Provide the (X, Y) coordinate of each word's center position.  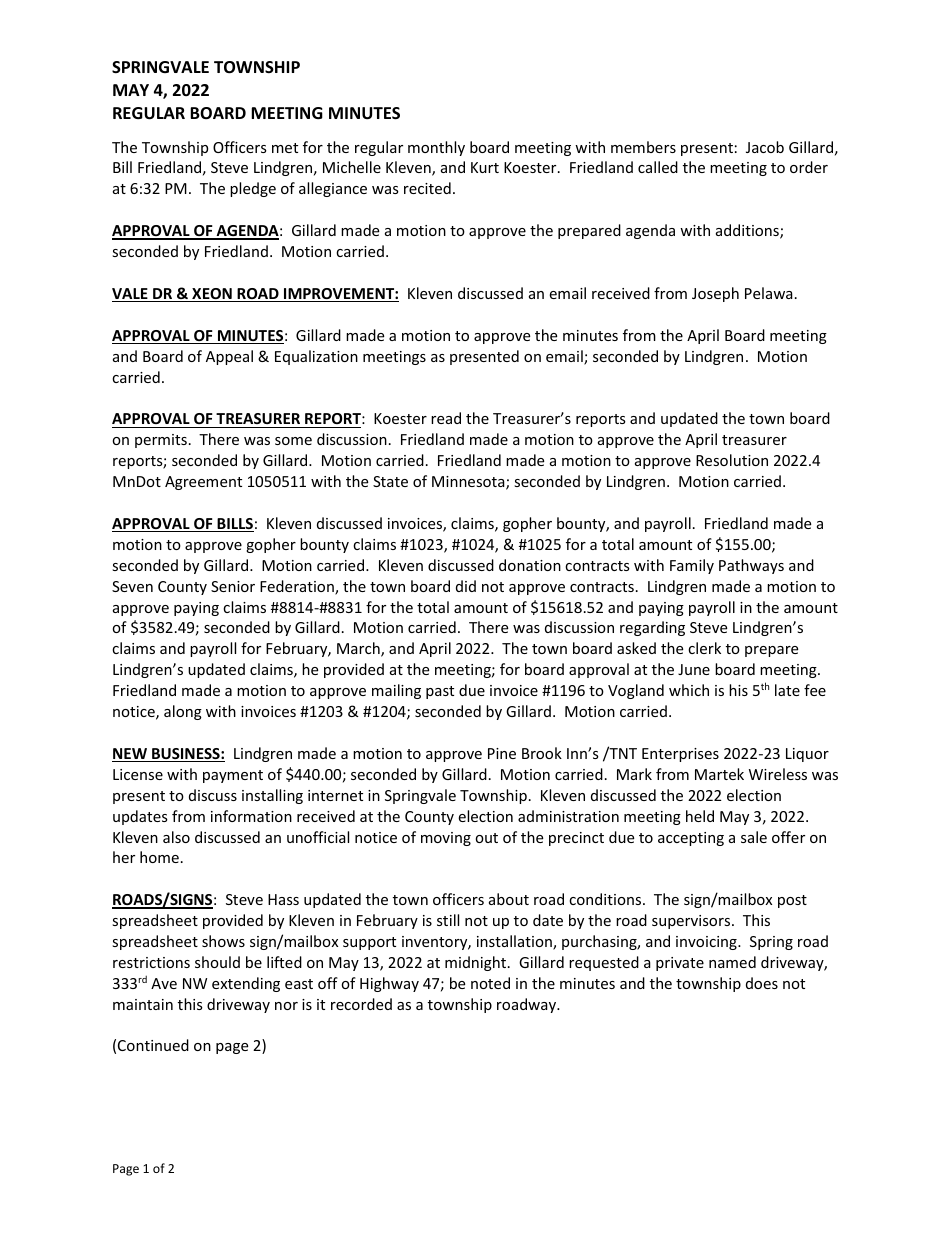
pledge (253, 189)
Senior (233, 586)
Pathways (751, 566)
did (466, 586)
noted (490, 983)
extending (246, 984)
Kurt (485, 167)
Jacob (765, 147)
